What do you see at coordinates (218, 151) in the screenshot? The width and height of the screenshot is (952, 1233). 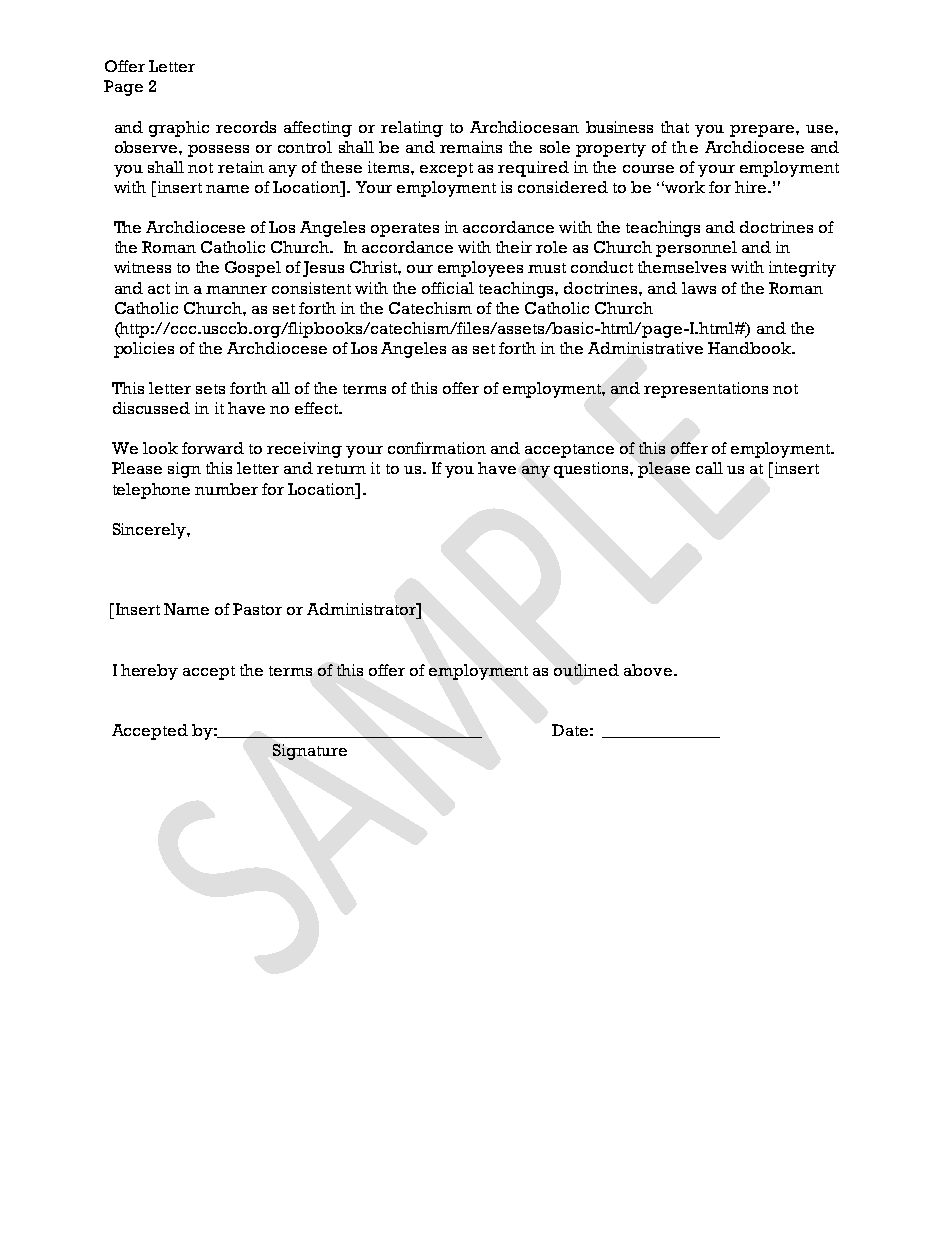 I see `possess` at bounding box center [218, 151].
